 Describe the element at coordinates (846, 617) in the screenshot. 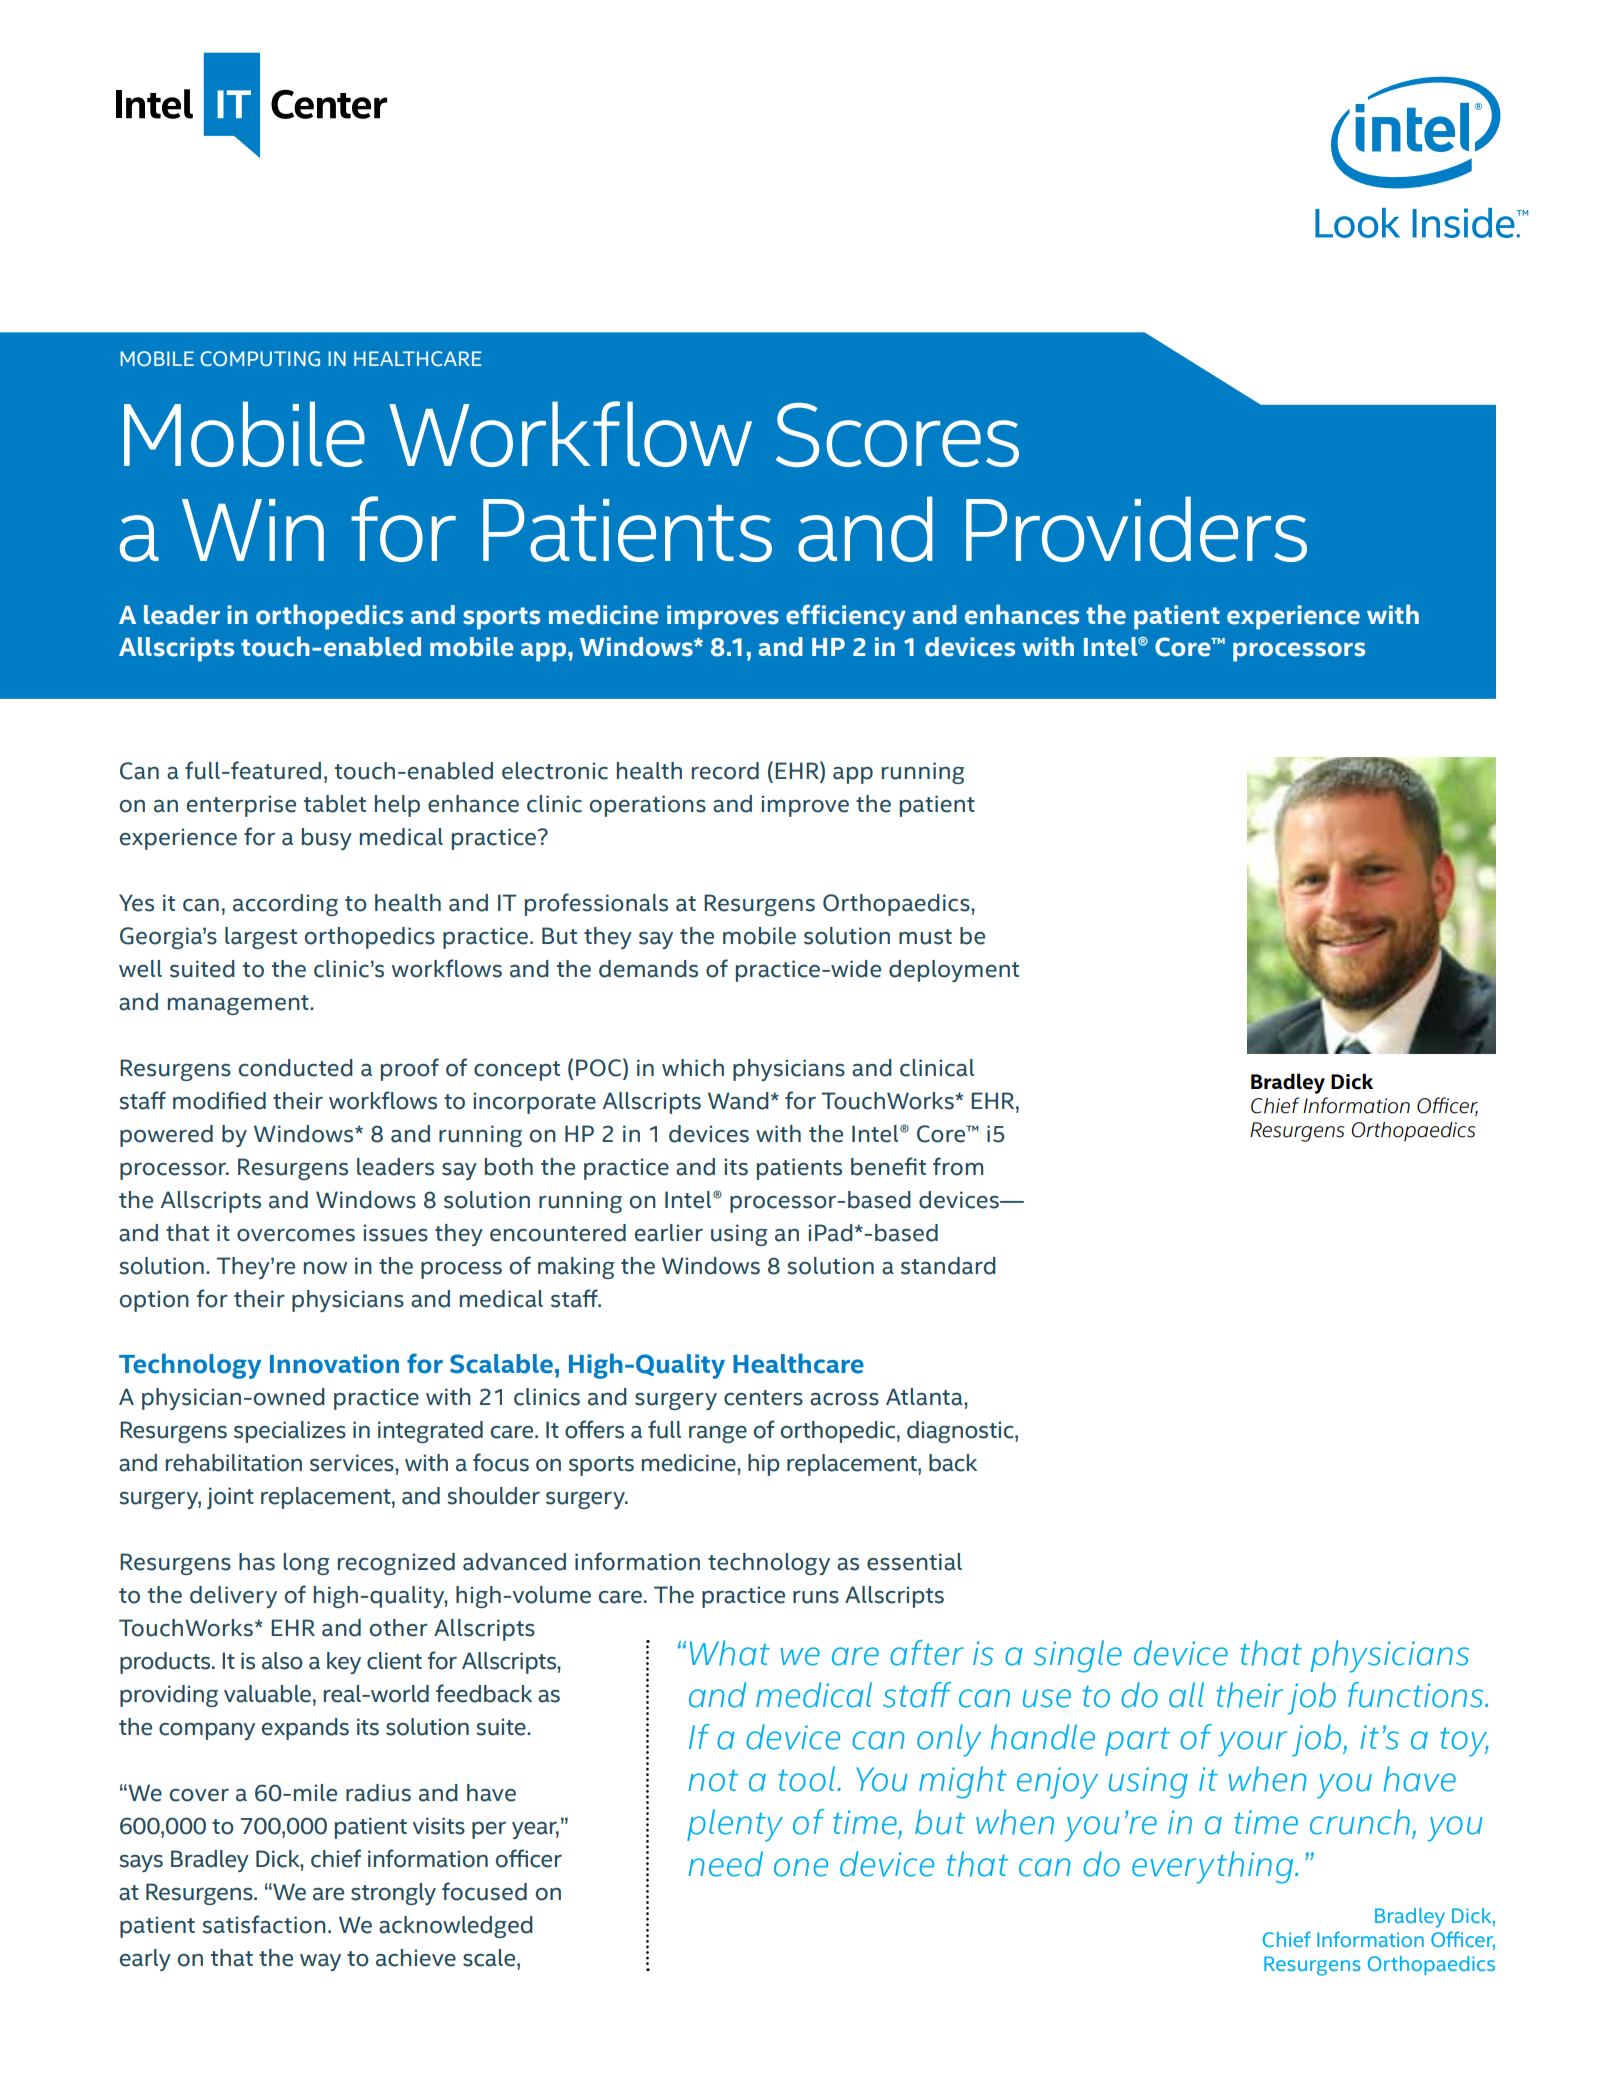

I see `efficiency` at that location.
